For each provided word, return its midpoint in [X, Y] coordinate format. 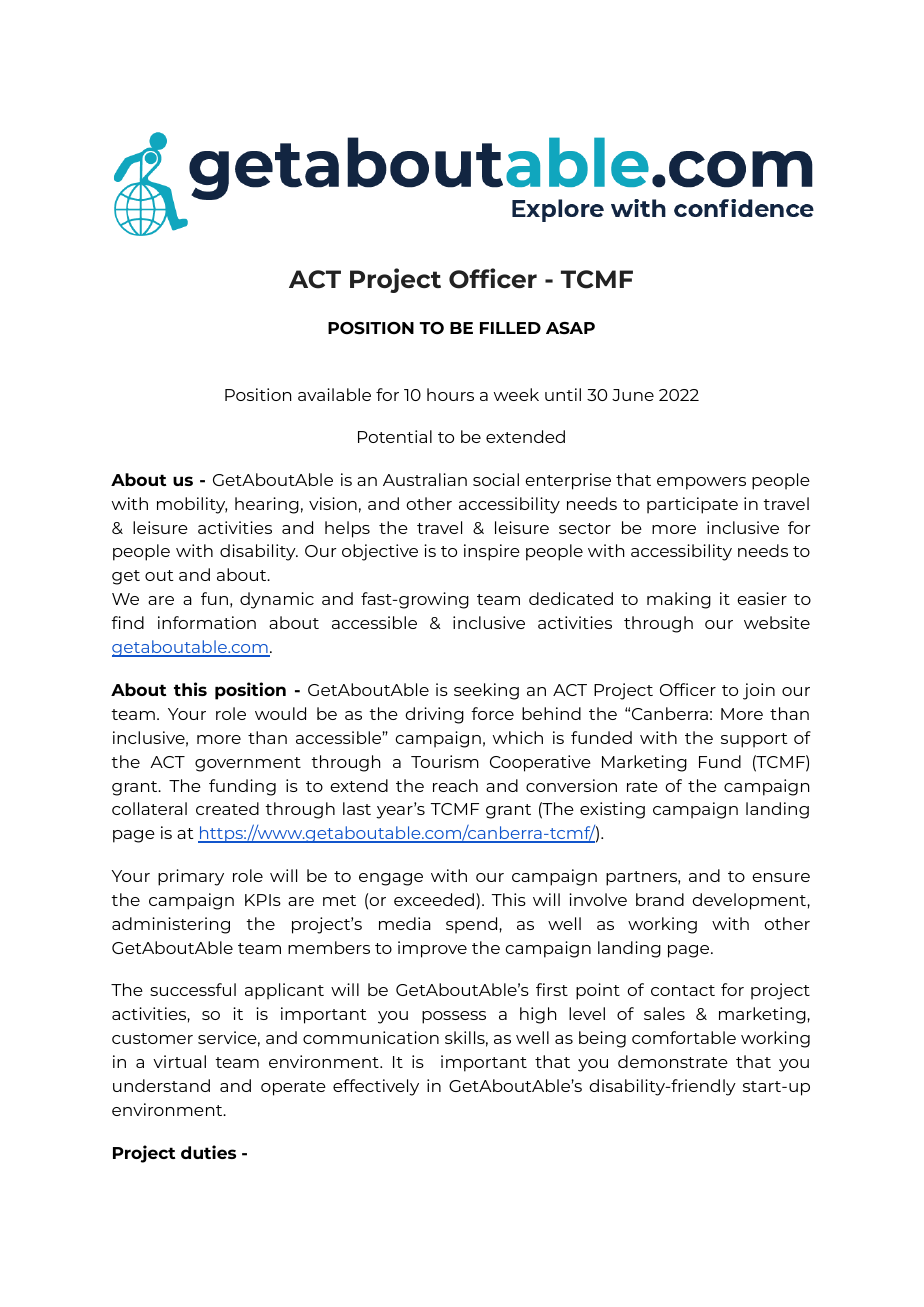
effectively [376, 1087]
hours [450, 394]
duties [208, 1152]
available [334, 394]
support [754, 740]
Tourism [445, 761]
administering [171, 925]
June [633, 395]
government [248, 764]
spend [473, 925]
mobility [192, 505]
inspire [492, 552]
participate [692, 505]
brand [660, 899]
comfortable [684, 1037]
